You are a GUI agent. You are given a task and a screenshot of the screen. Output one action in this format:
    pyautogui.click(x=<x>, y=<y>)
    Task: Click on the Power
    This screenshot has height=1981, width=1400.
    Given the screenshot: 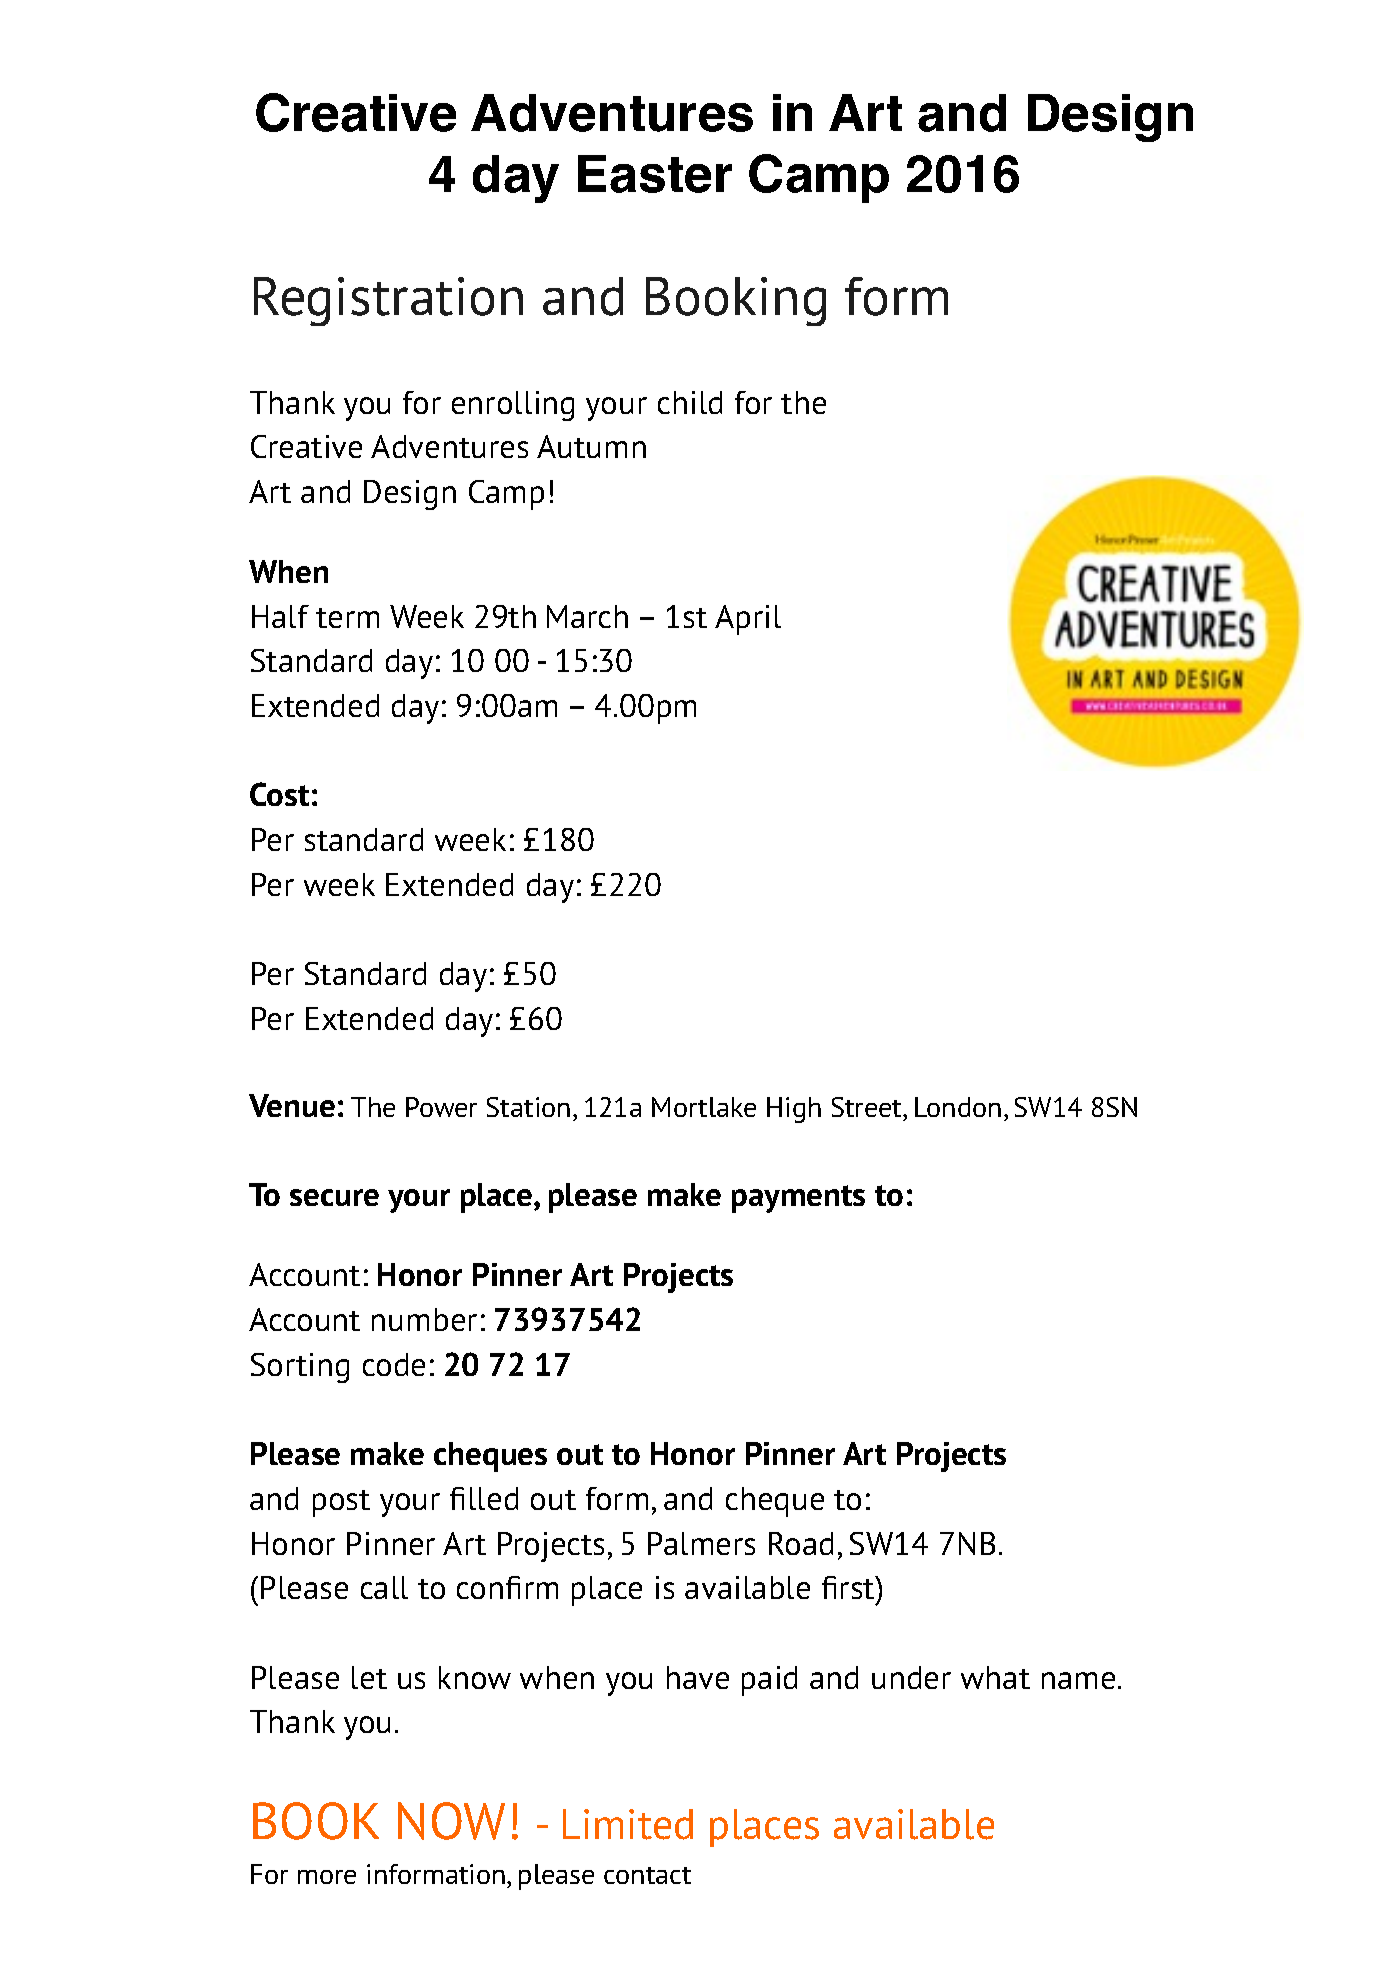 What is the action you would take?
    pyautogui.click(x=441, y=1107)
